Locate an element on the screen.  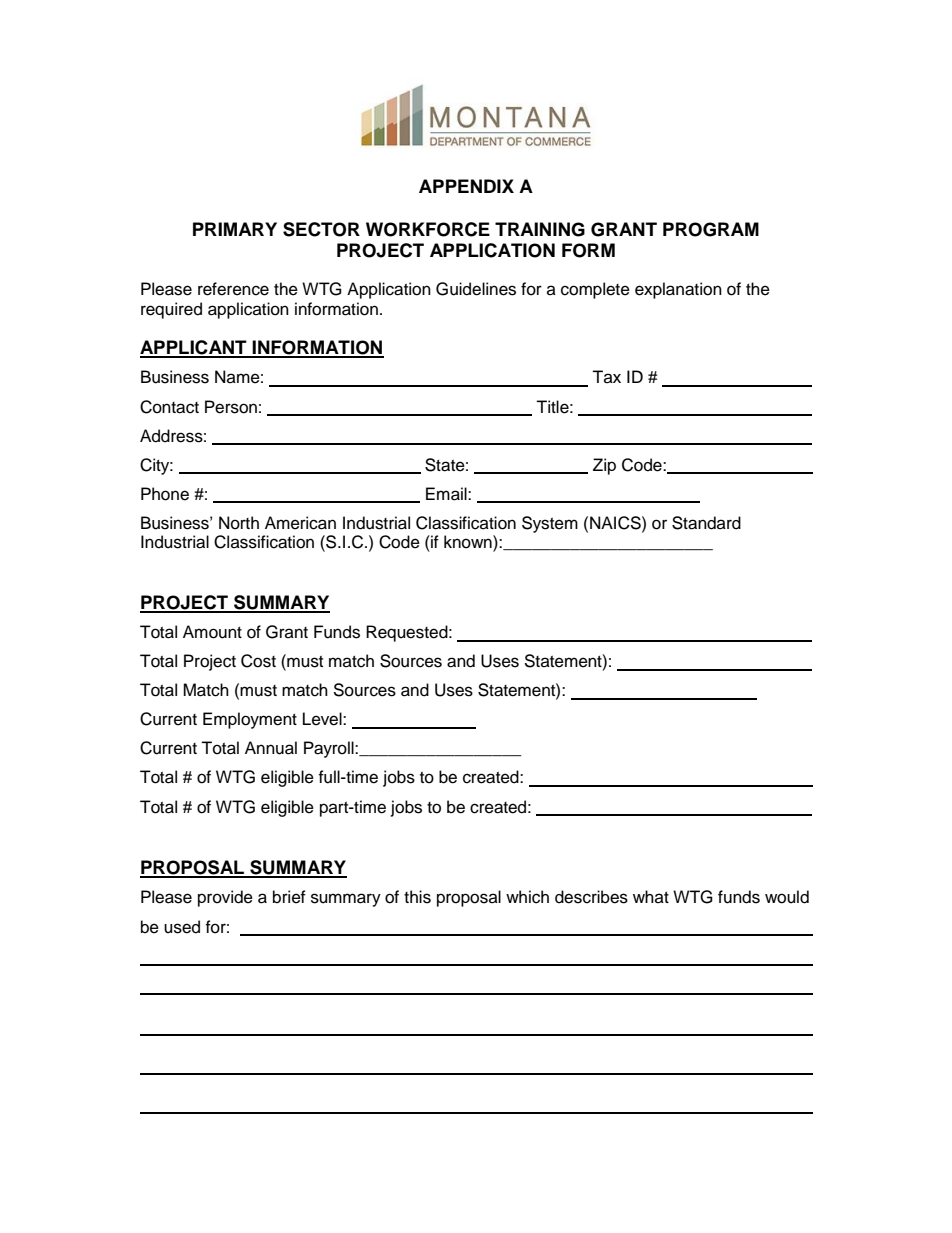
PROGRAM is located at coordinates (711, 229).
